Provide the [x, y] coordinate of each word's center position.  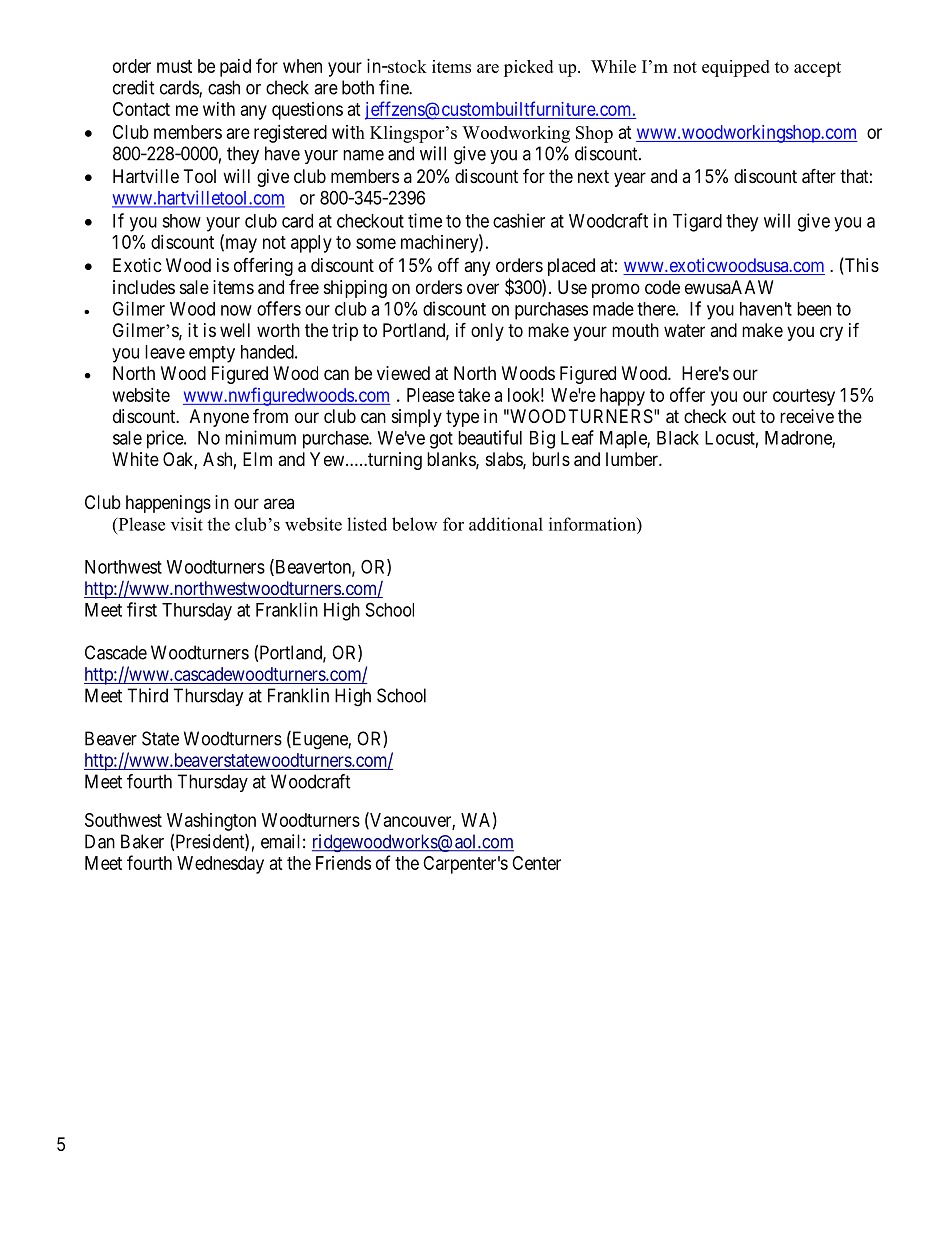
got [441, 440]
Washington [211, 822]
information [593, 524]
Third [147, 695]
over [483, 288]
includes [144, 287]
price [166, 439]
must [174, 66]
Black [678, 438]
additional [506, 524]
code [662, 287]
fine [394, 87]
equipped [736, 68]
